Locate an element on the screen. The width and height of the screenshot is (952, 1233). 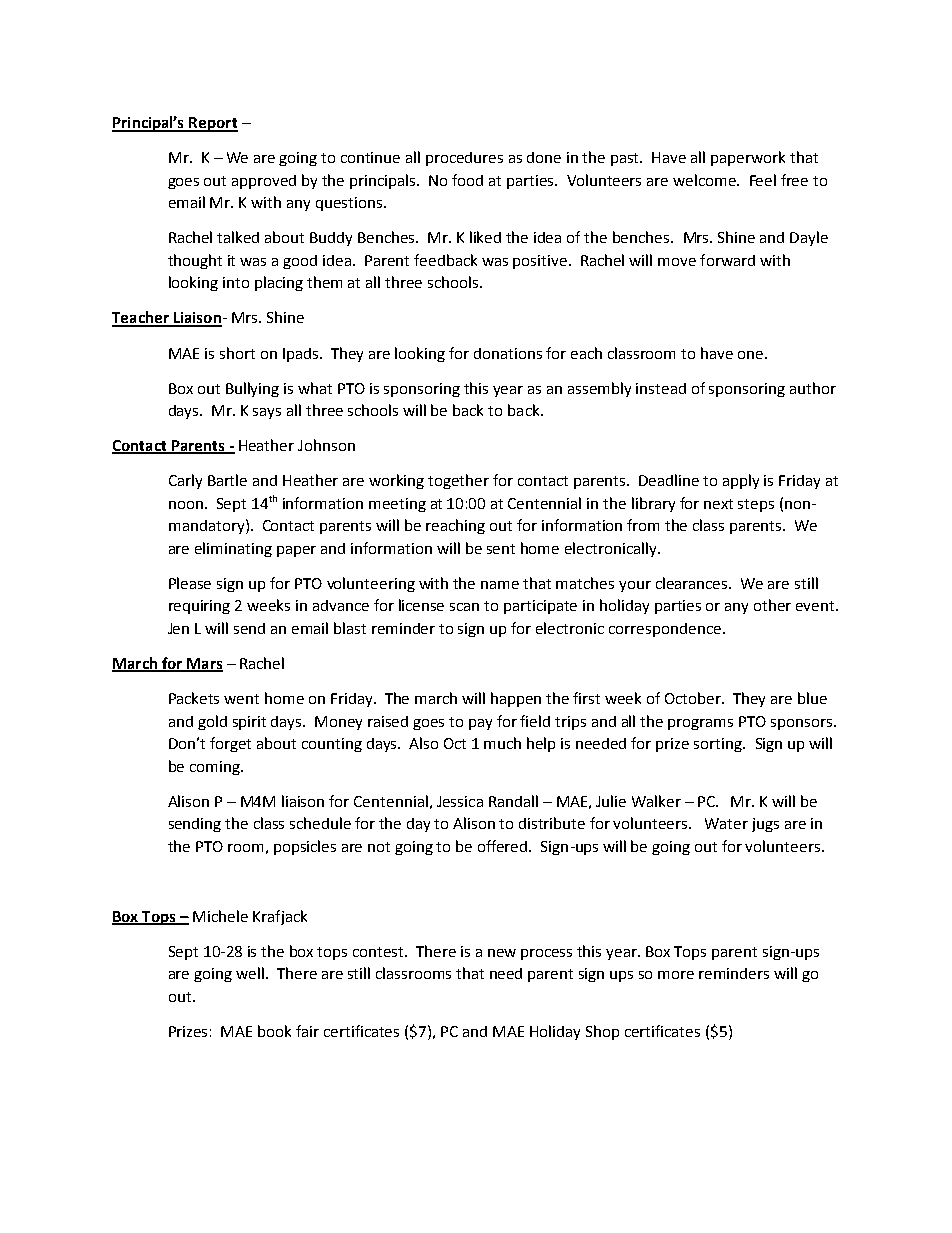
new is located at coordinates (502, 953).
